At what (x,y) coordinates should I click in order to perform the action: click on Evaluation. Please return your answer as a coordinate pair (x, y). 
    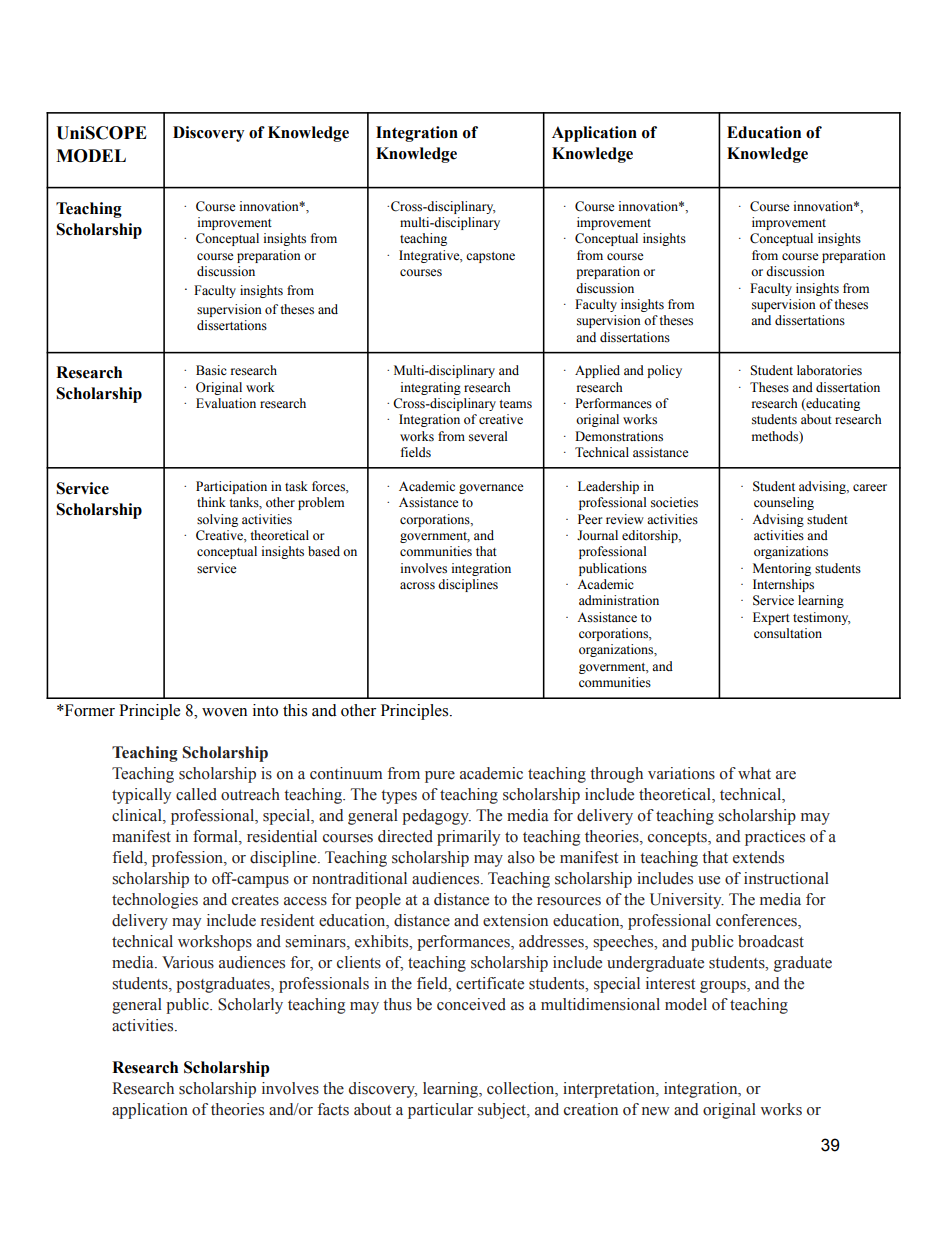
    Looking at the image, I should click on (226, 403).
